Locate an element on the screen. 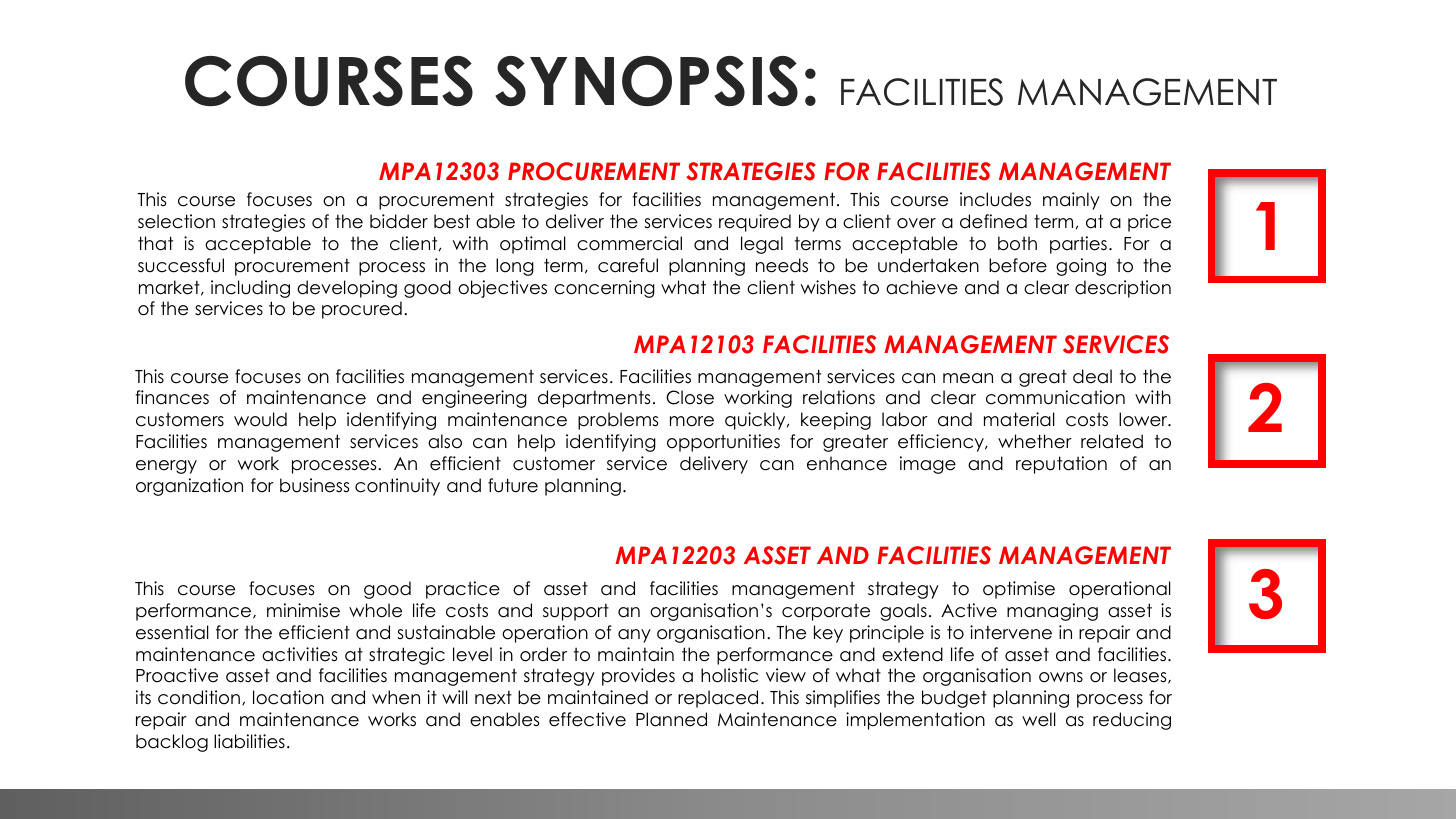 The image size is (1456, 819). problems is located at coordinates (618, 421).
